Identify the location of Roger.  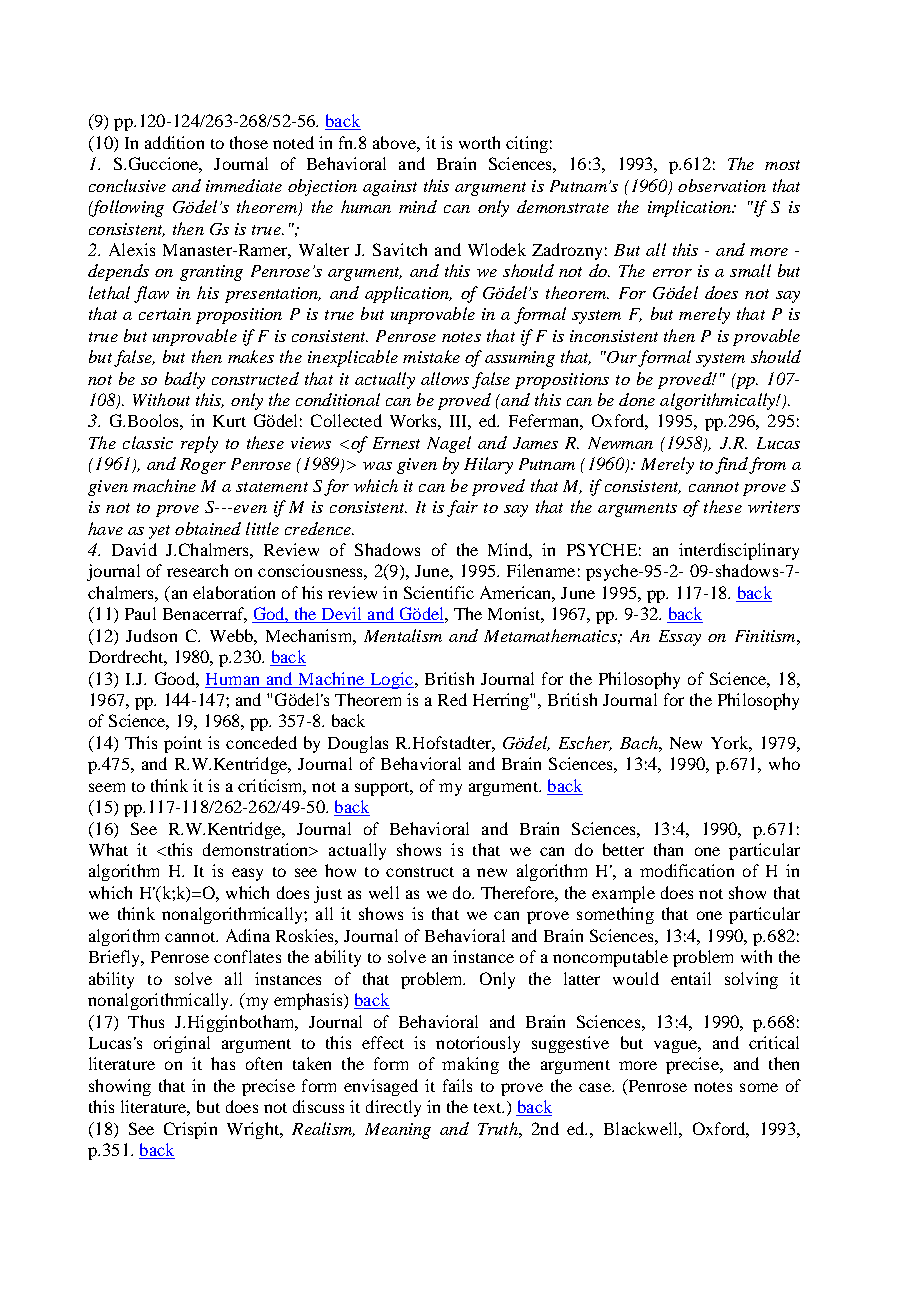
(203, 466).
